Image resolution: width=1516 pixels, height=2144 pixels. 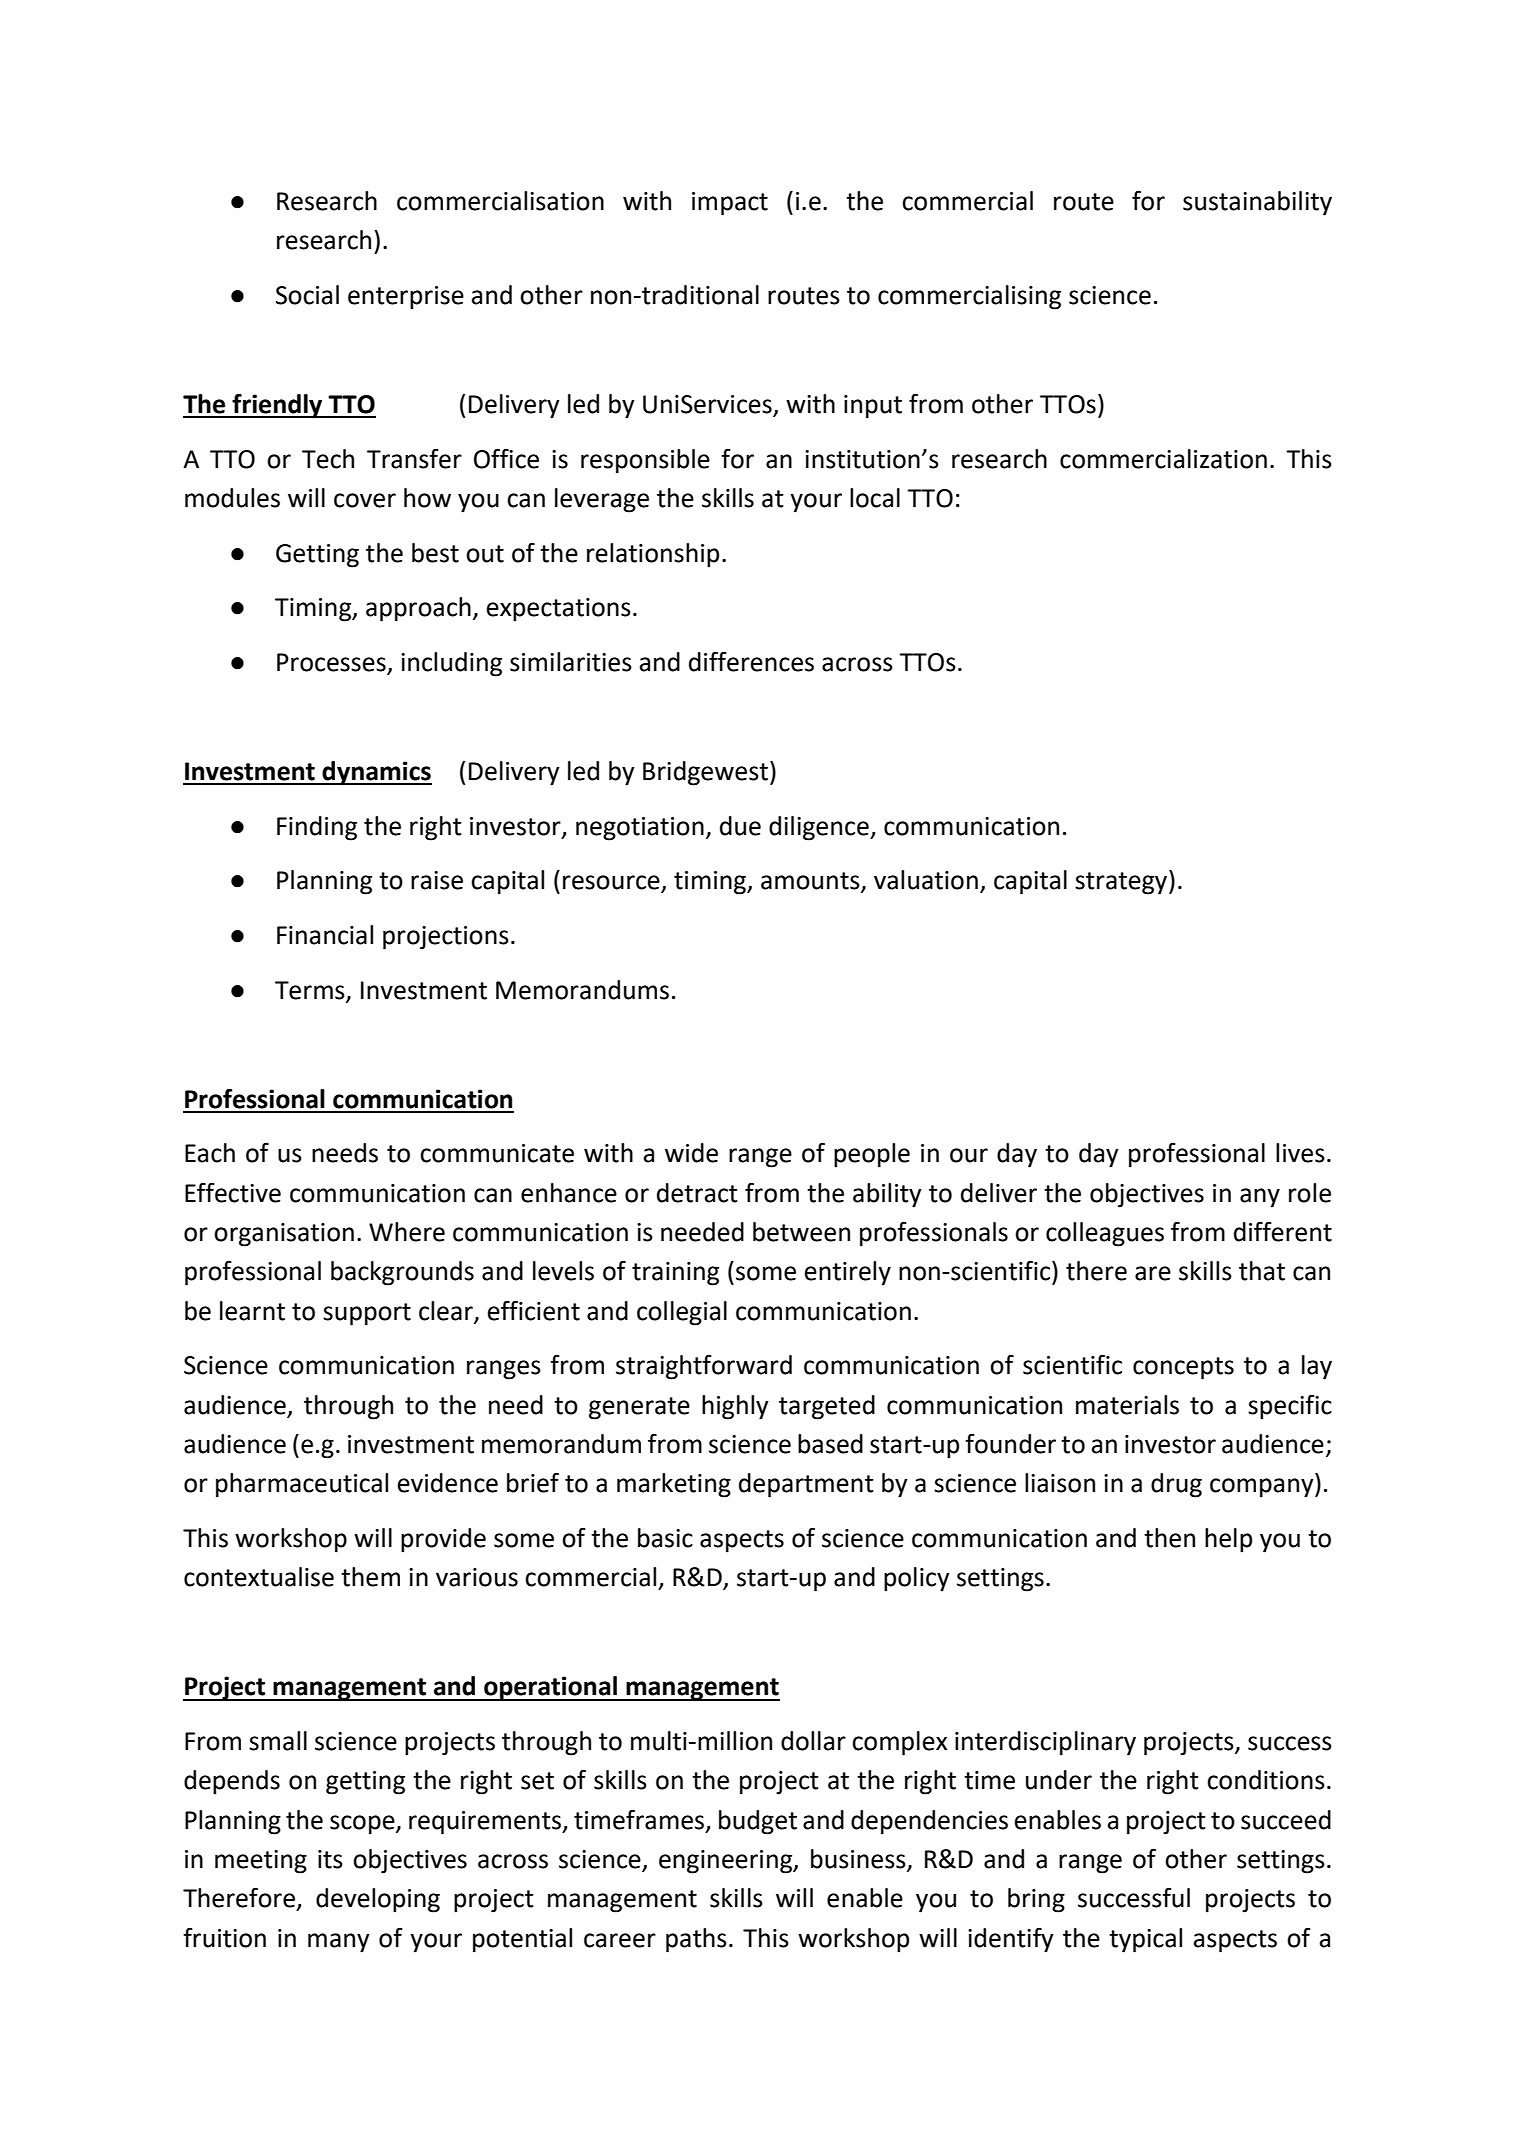 What do you see at coordinates (727, 1862) in the document?
I see `engineering` at bounding box center [727, 1862].
